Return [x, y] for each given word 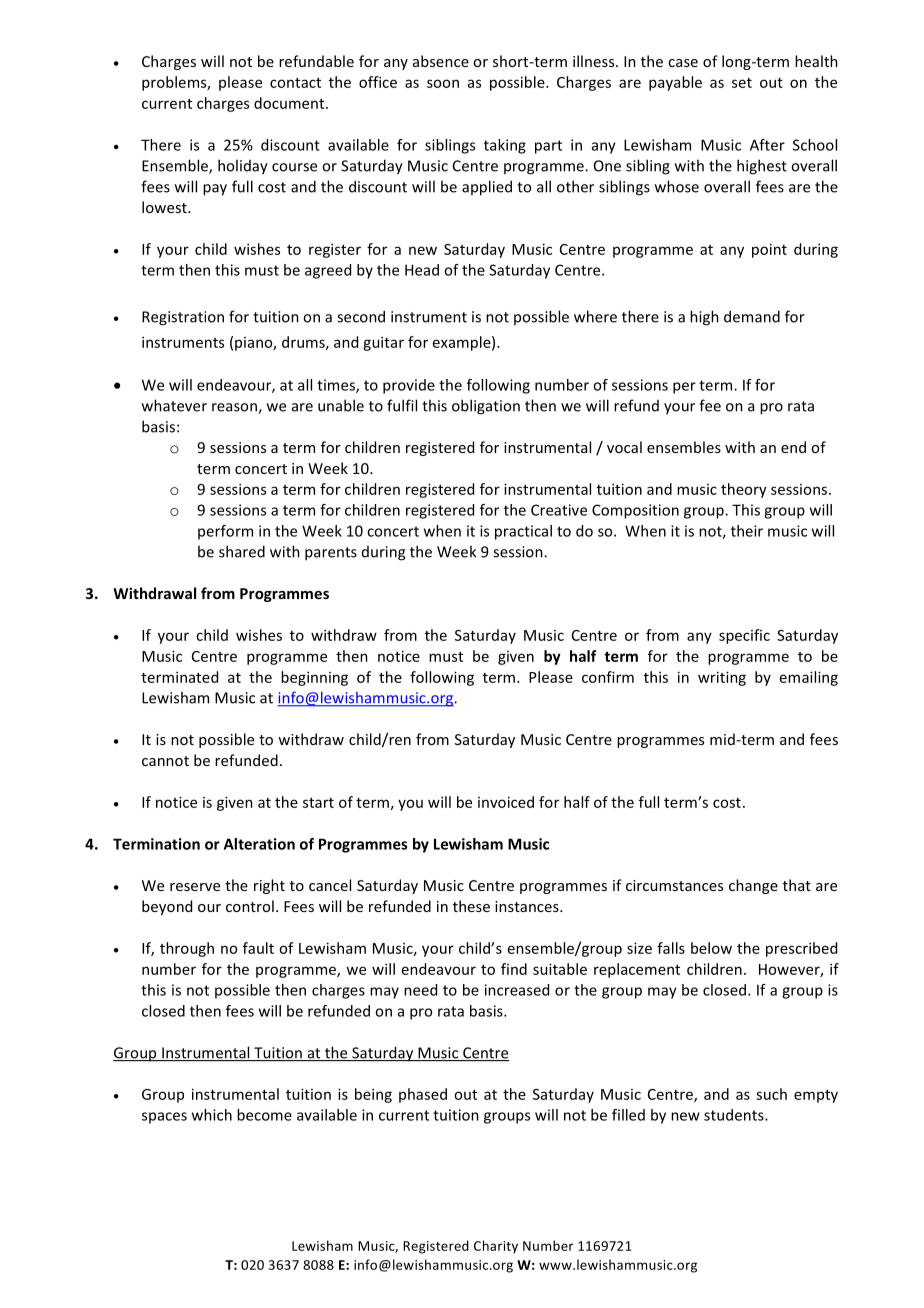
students [735, 1115]
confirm [608, 677]
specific [744, 636]
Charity [496, 1247]
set [742, 83]
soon [443, 83]
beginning [314, 678]
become [264, 1115]
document [290, 103]
